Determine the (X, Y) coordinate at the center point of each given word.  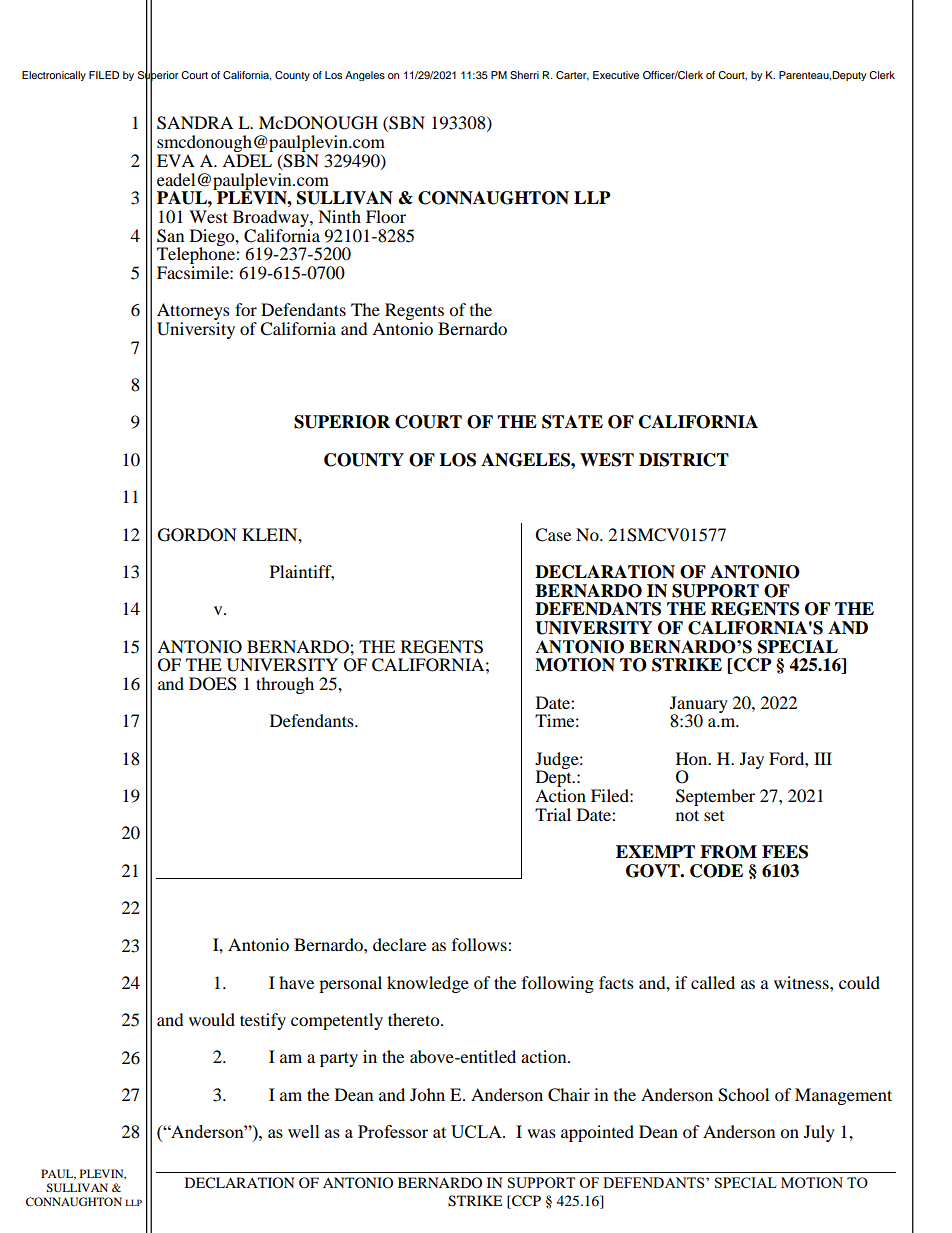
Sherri (524, 75)
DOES (213, 684)
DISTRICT (684, 460)
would (212, 1019)
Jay (752, 760)
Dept (555, 780)
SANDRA (195, 123)
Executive (616, 75)
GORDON (197, 535)
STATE (572, 422)
